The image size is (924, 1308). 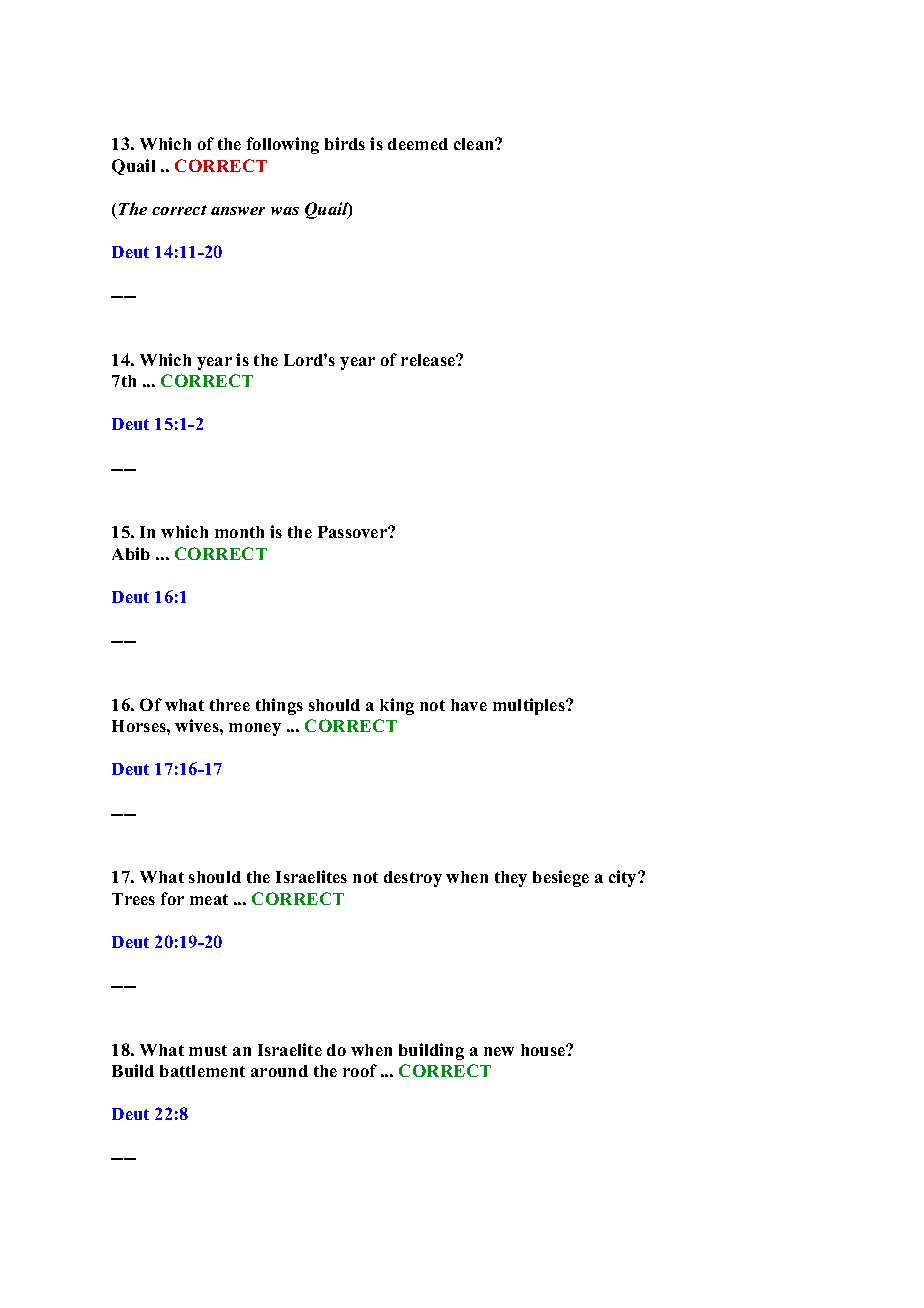 I want to click on month, so click(x=239, y=532).
